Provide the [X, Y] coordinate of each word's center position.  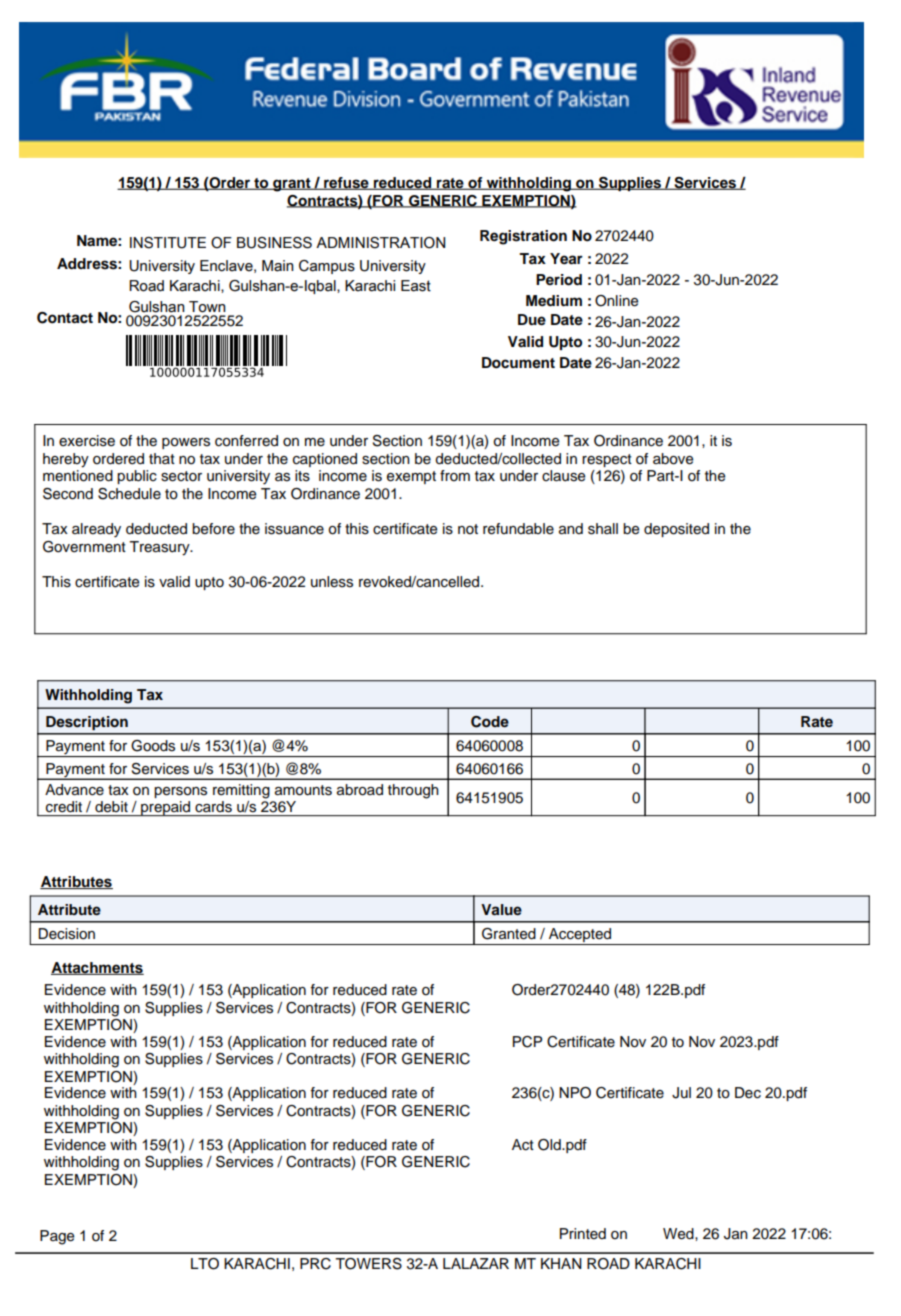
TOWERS [368, 1264]
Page [57, 1237]
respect [607, 460]
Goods [153, 746]
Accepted [580, 936]
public [137, 477]
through [413, 791]
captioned [325, 460]
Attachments [97, 968]
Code [490, 722]
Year [566, 259]
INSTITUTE [168, 243]
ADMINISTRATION [380, 243]
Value [501, 910]
